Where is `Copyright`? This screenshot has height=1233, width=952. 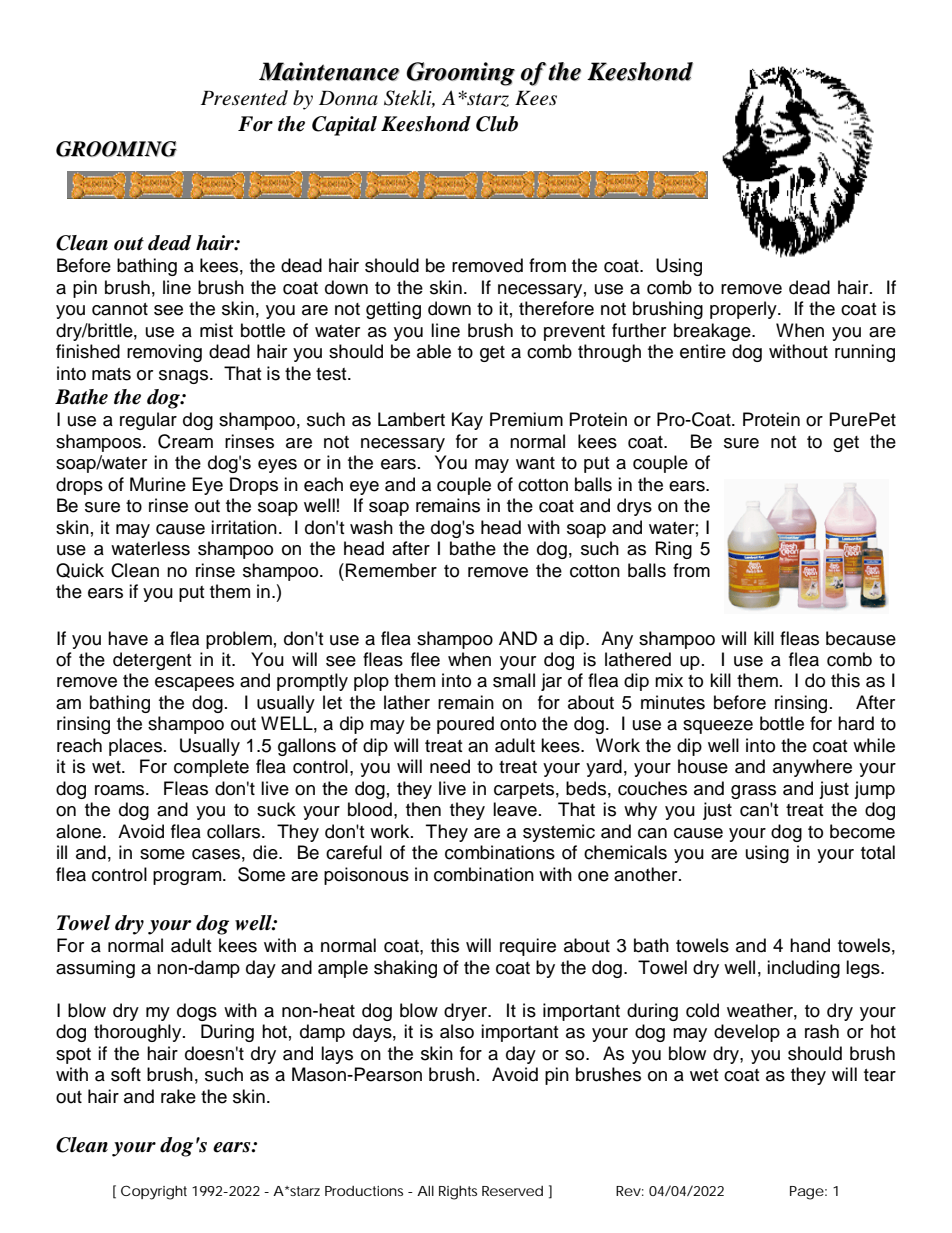 Copyright is located at coordinates (154, 1192).
